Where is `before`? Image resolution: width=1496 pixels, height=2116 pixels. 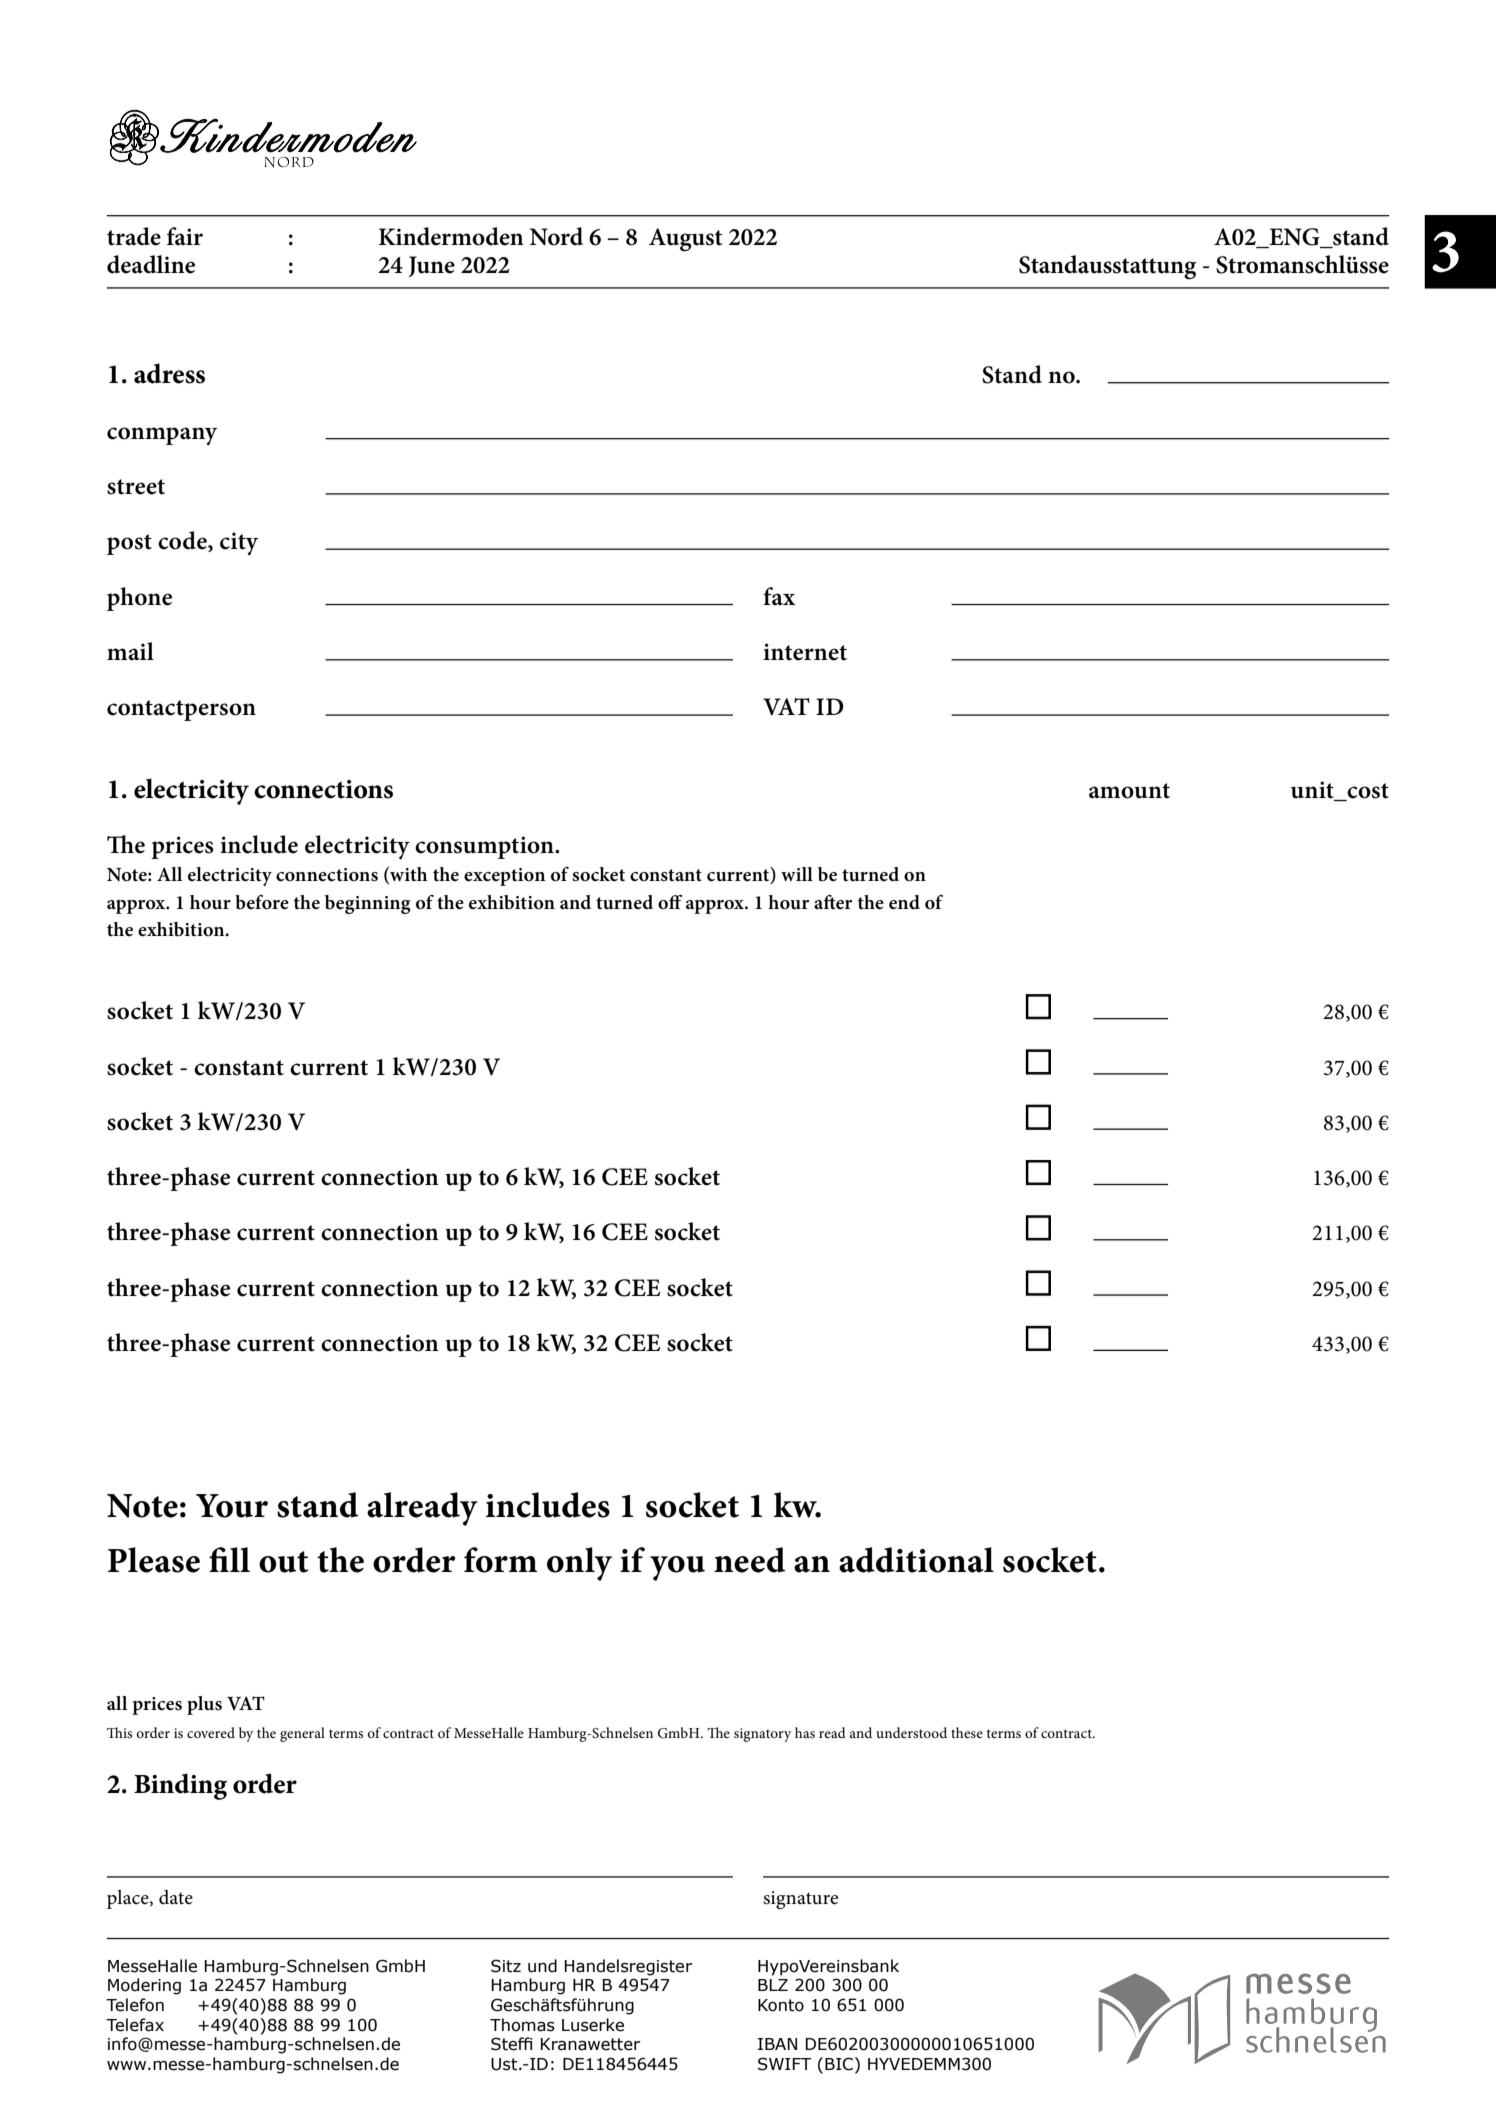 before is located at coordinates (262, 902).
